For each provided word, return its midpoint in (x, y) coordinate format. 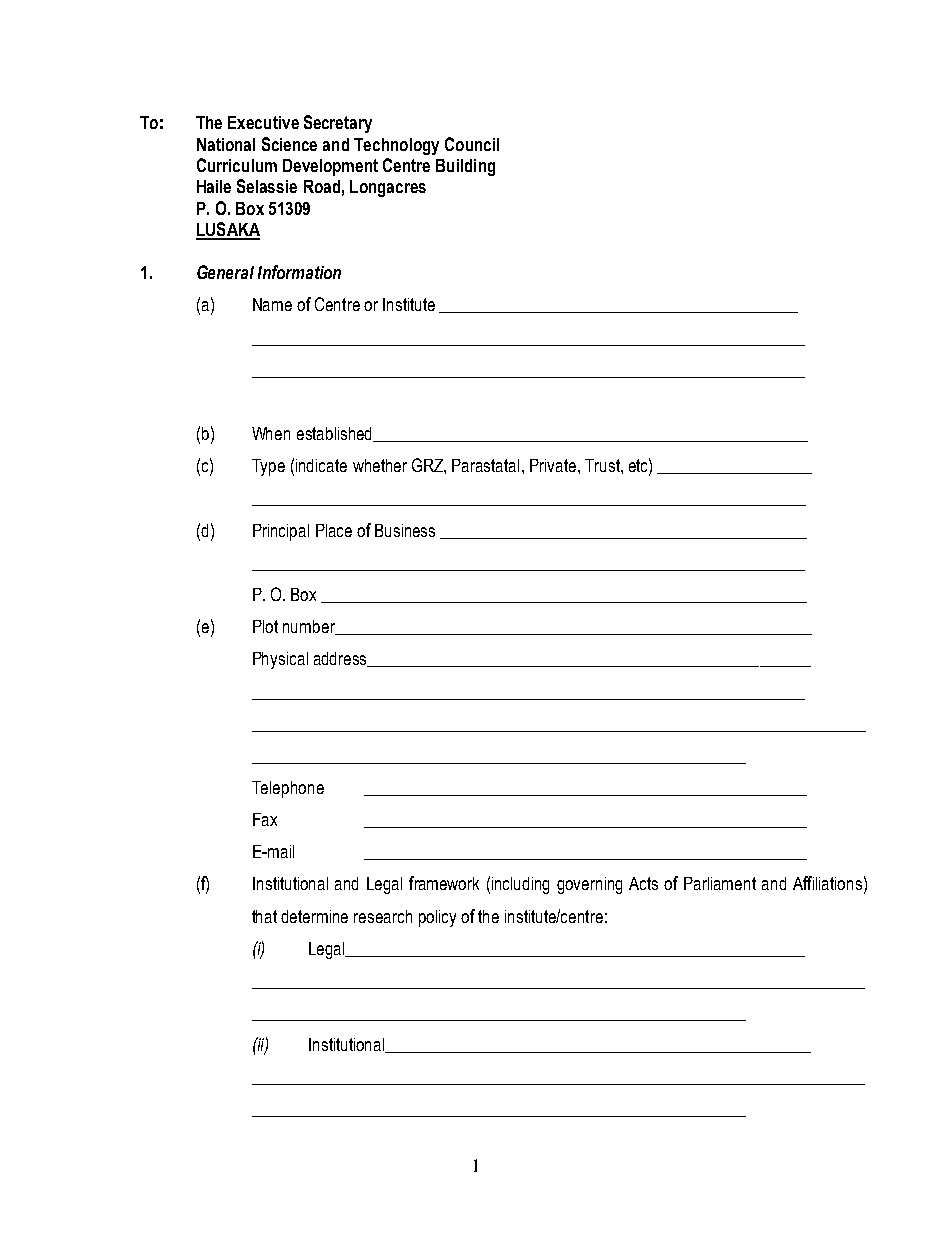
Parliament (720, 883)
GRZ (428, 465)
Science (289, 144)
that (264, 916)
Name (272, 304)
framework (444, 883)
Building (465, 167)
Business (405, 530)
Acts (643, 883)
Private (554, 465)
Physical (280, 660)
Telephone (288, 789)
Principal (281, 532)
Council (472, 144)
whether (380, 465)
